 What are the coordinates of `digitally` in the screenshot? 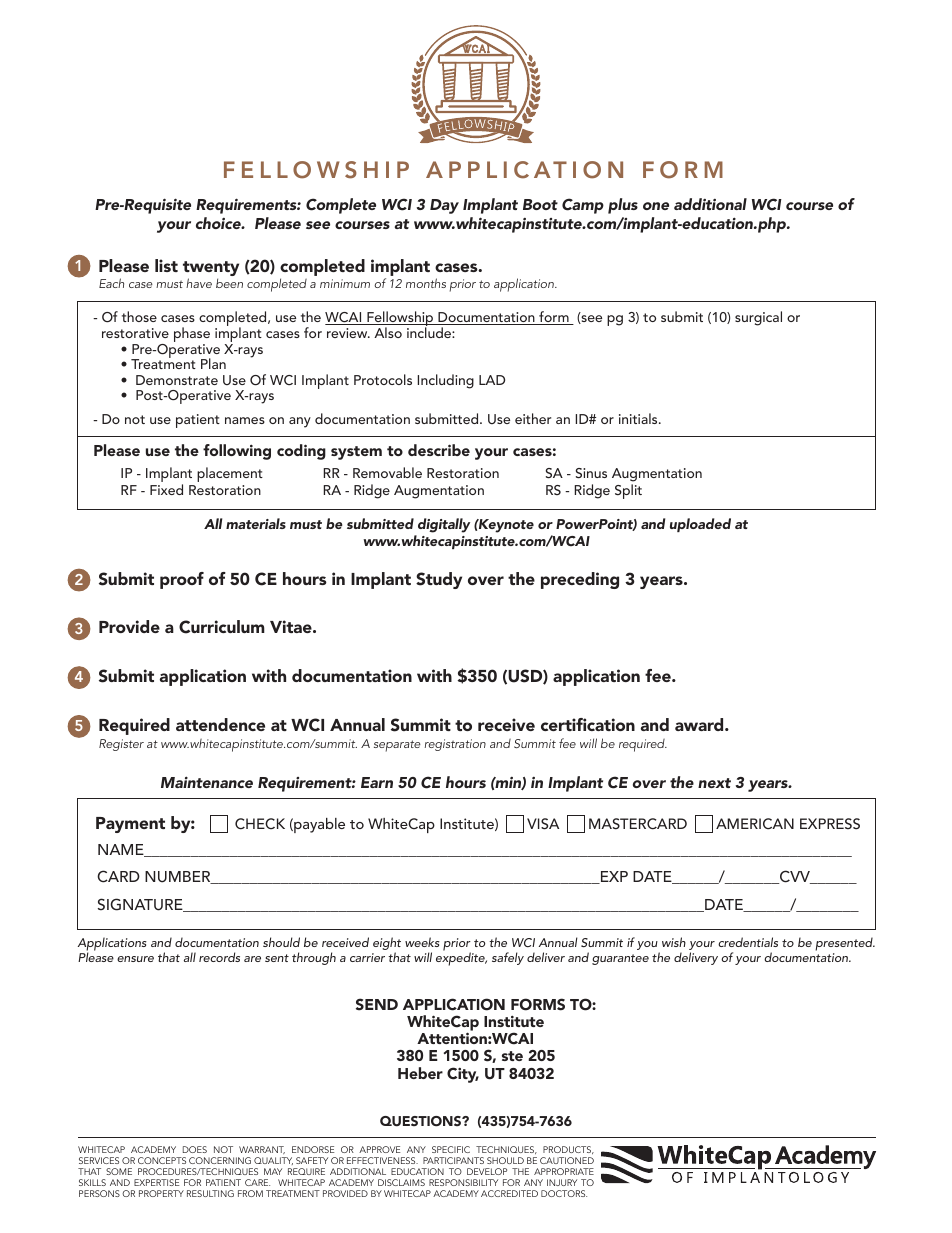 It's located at (442, 527).
